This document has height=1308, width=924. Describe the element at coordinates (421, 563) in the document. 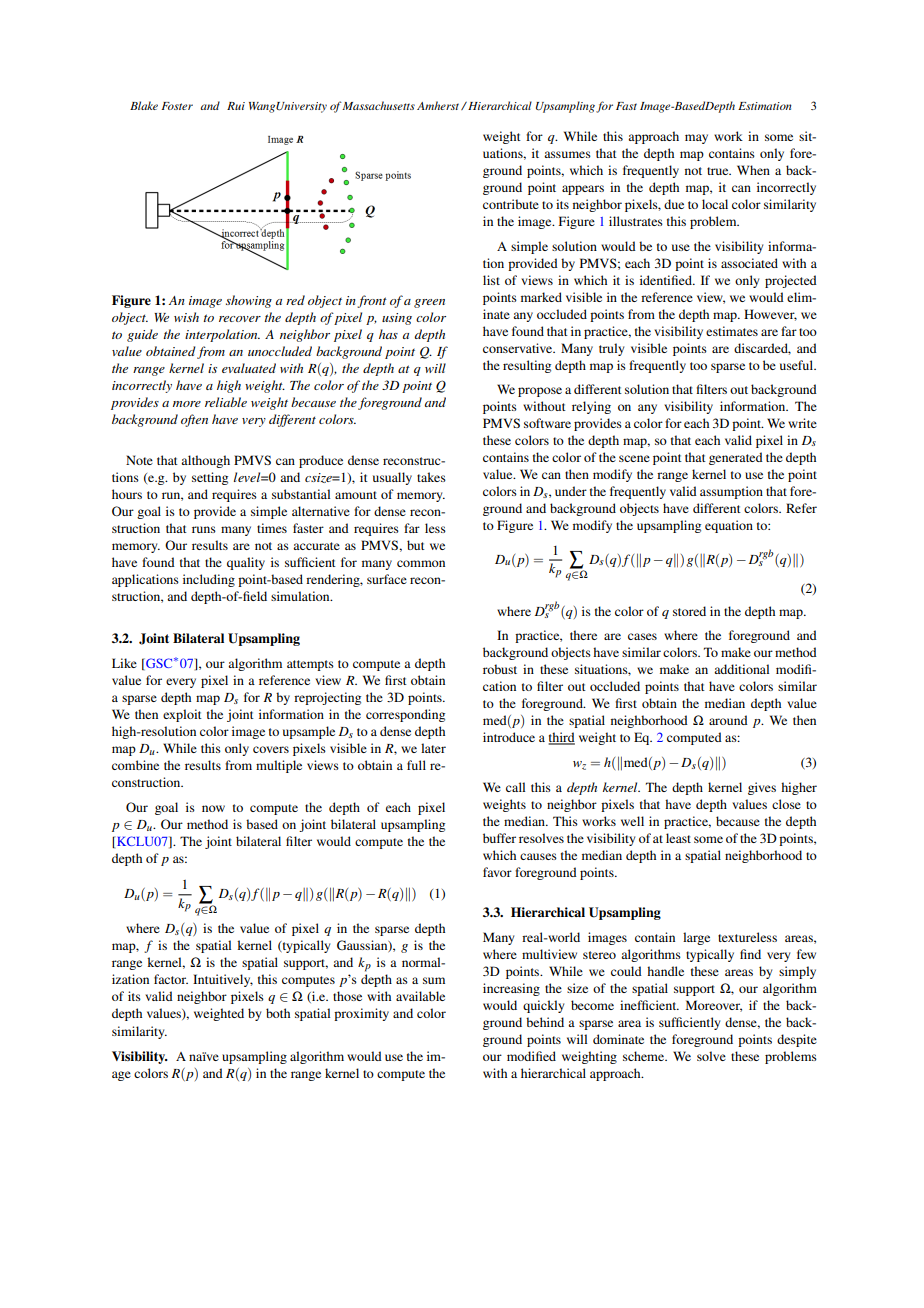

I see `common` at that location.
